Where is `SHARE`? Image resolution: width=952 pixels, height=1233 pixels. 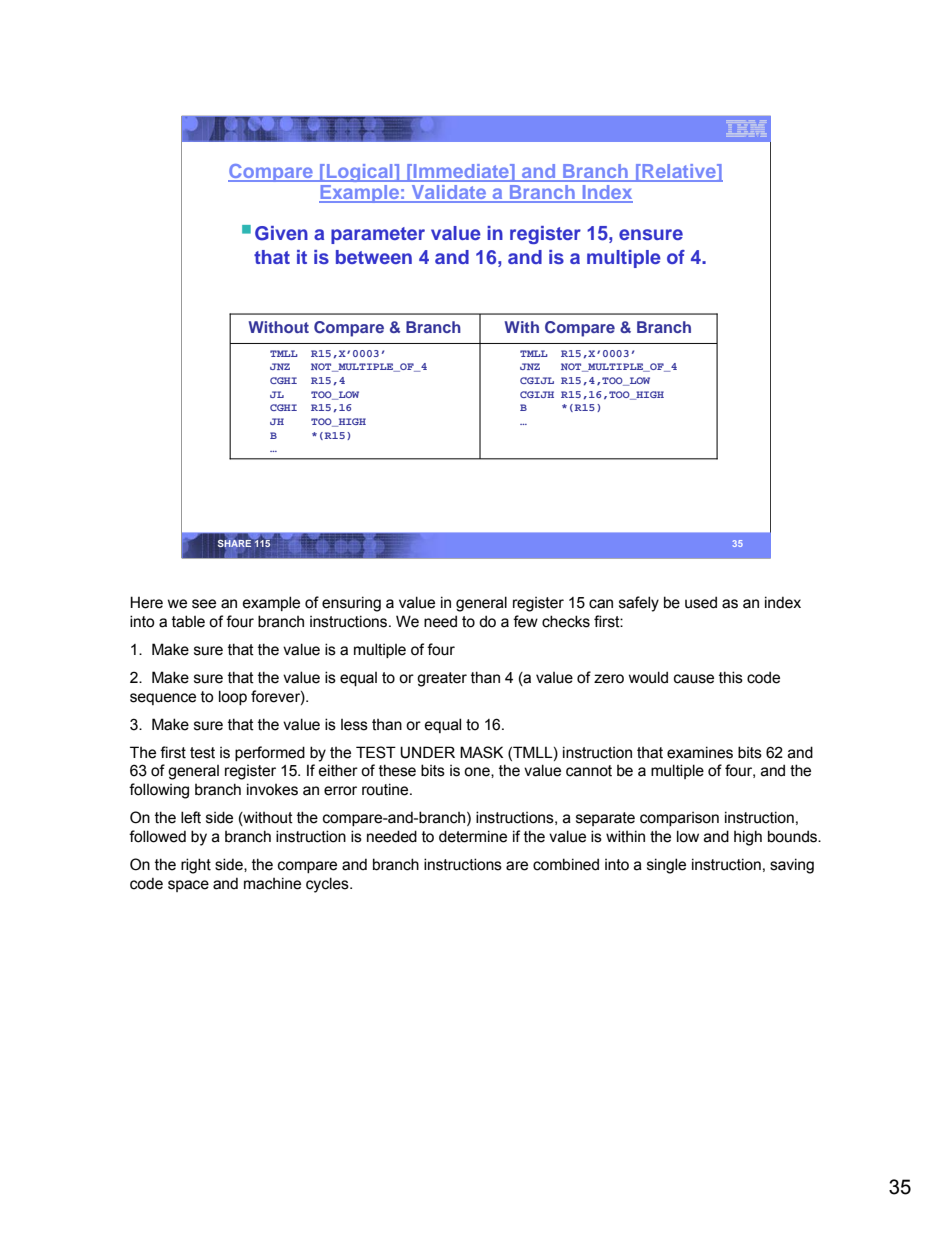
SHARE is located at coordinates (236, 543).
